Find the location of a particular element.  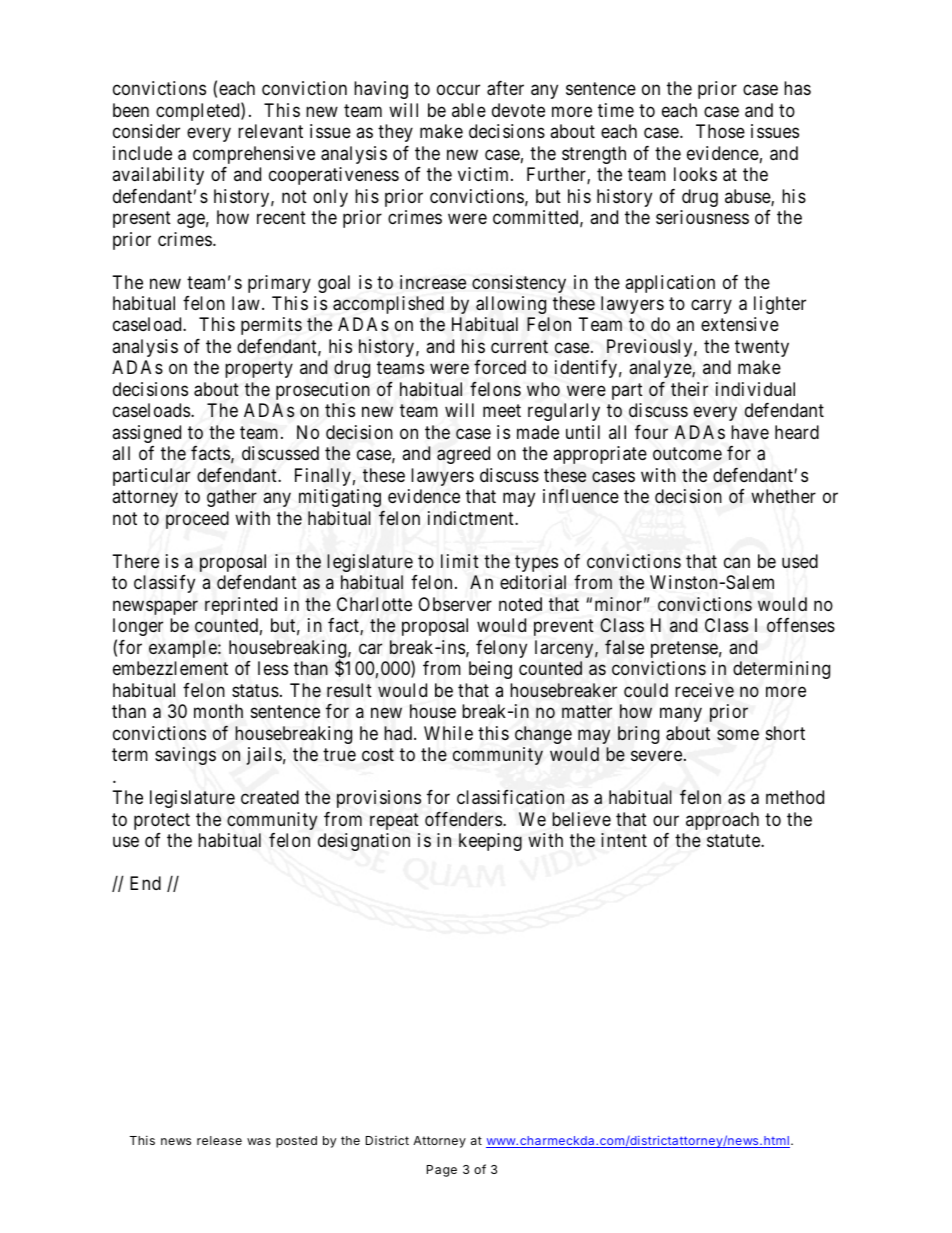

protect is located at coordinates (162, 821).
